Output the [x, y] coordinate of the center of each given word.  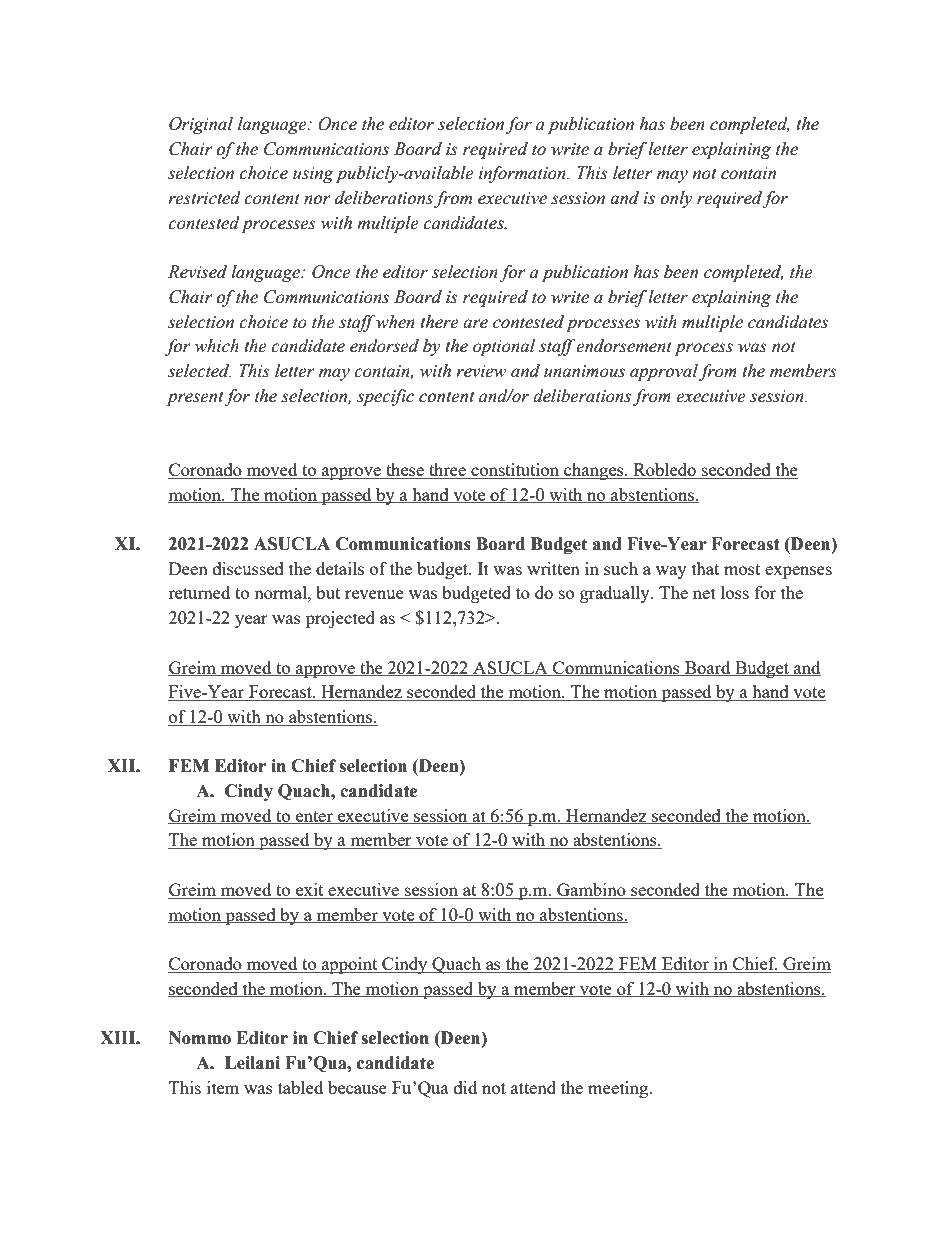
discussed [248, 568]
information [523, 174]
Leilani [252, 1063]
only [676, 199]
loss [735, 592]
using [313, 175]
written [553, 568]
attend [533, 1087]
